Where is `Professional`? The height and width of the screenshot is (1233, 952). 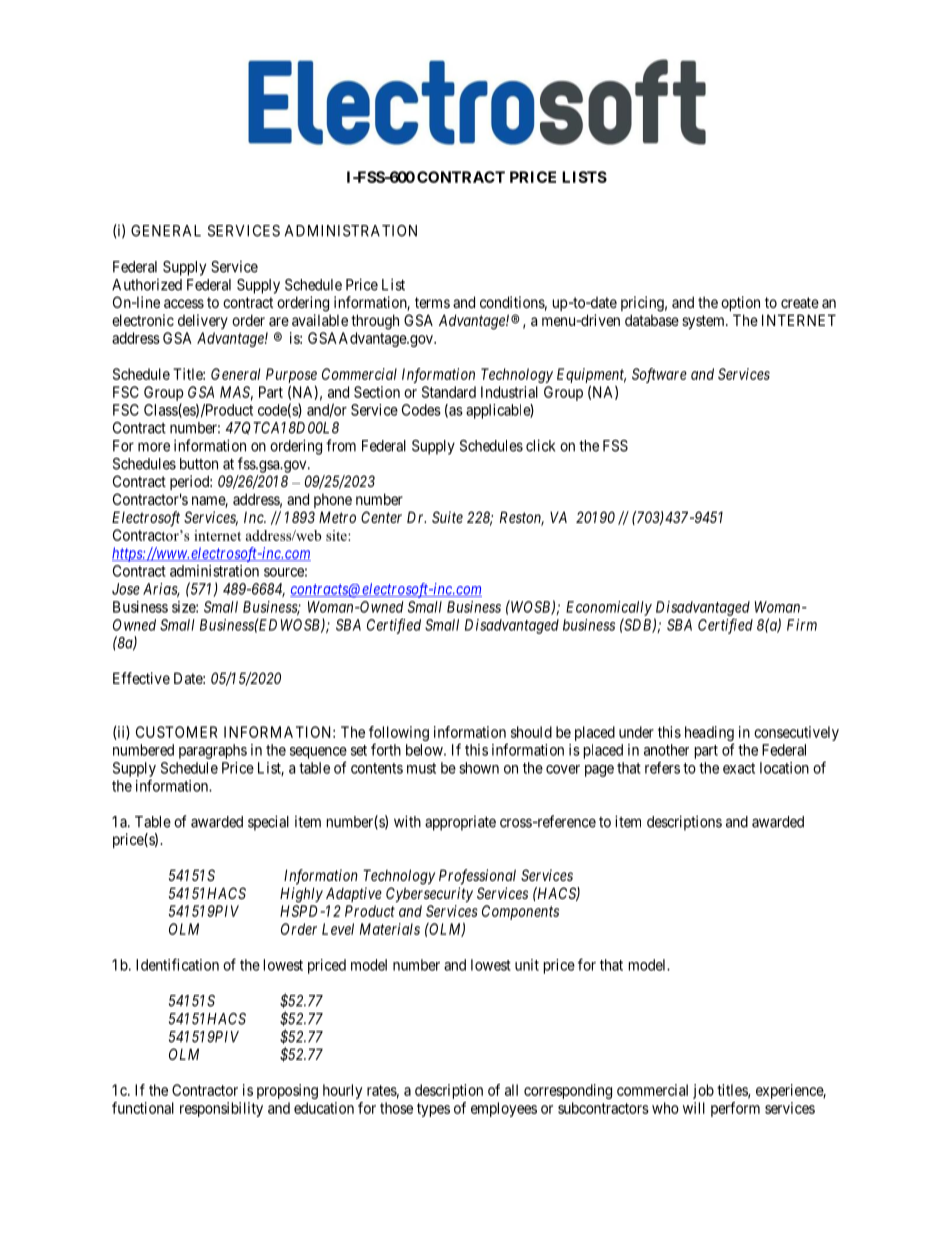
Professional is located at coordinates (477, 877).
